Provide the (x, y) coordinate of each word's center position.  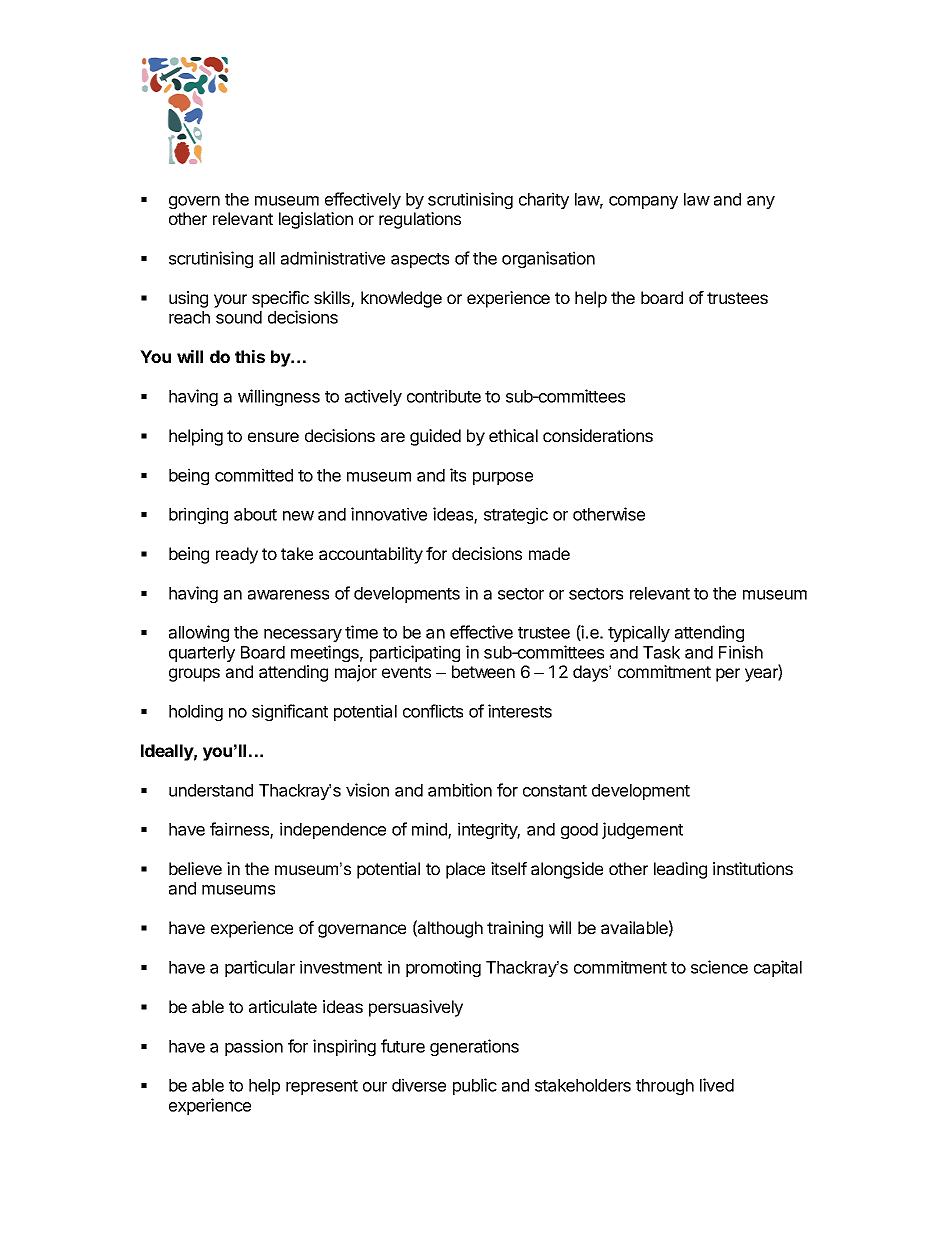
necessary (303, 635)
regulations (420, 220)
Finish (741, 652)
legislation (316, 220)
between (483, 671)
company (643, 202)
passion (254, 1047)
